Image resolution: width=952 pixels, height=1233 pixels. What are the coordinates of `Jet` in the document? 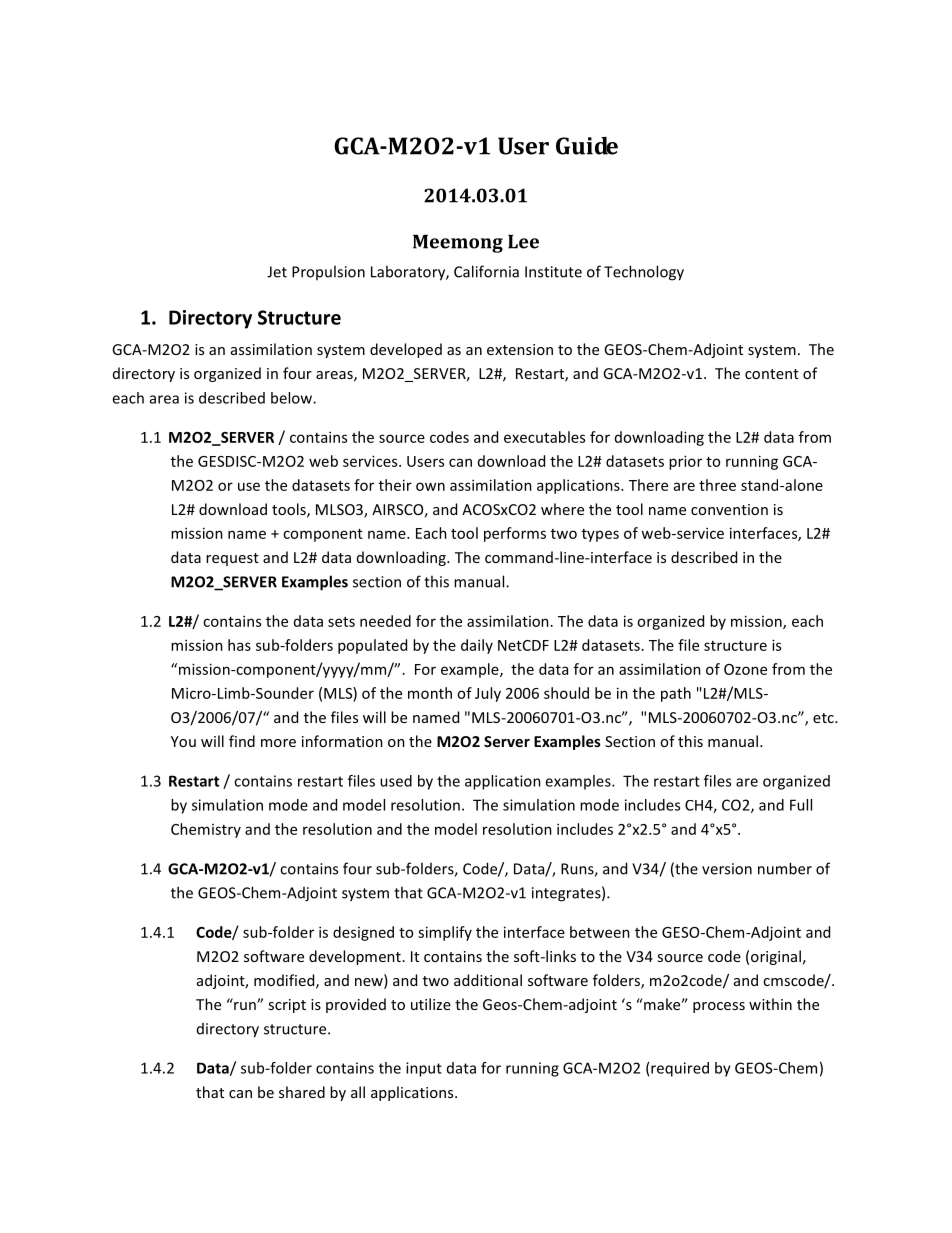 It's located at (277, 272).
